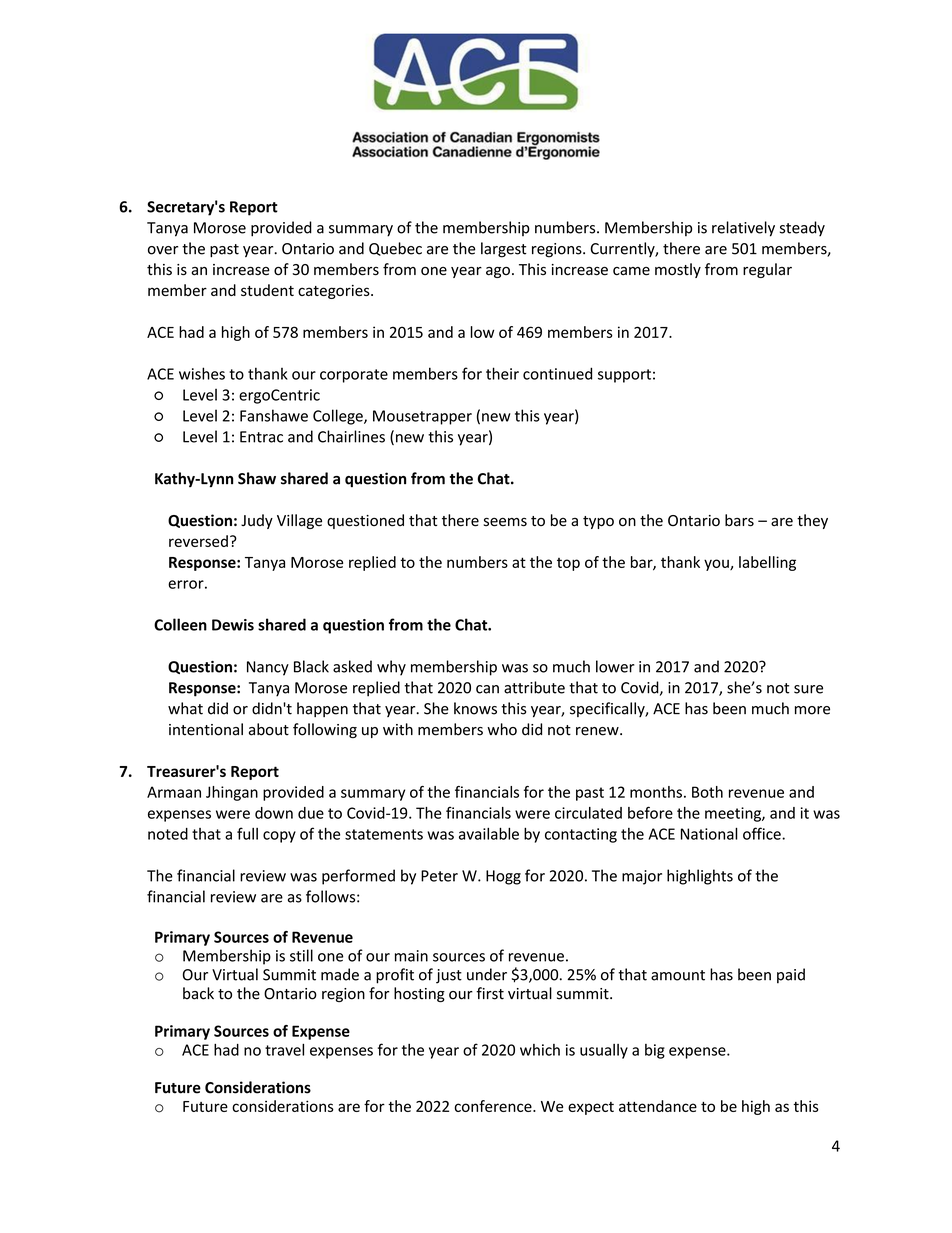 Image resolution: width=952 pixels, height=1233 pixels. I want to click on down, so click(274, 813).
